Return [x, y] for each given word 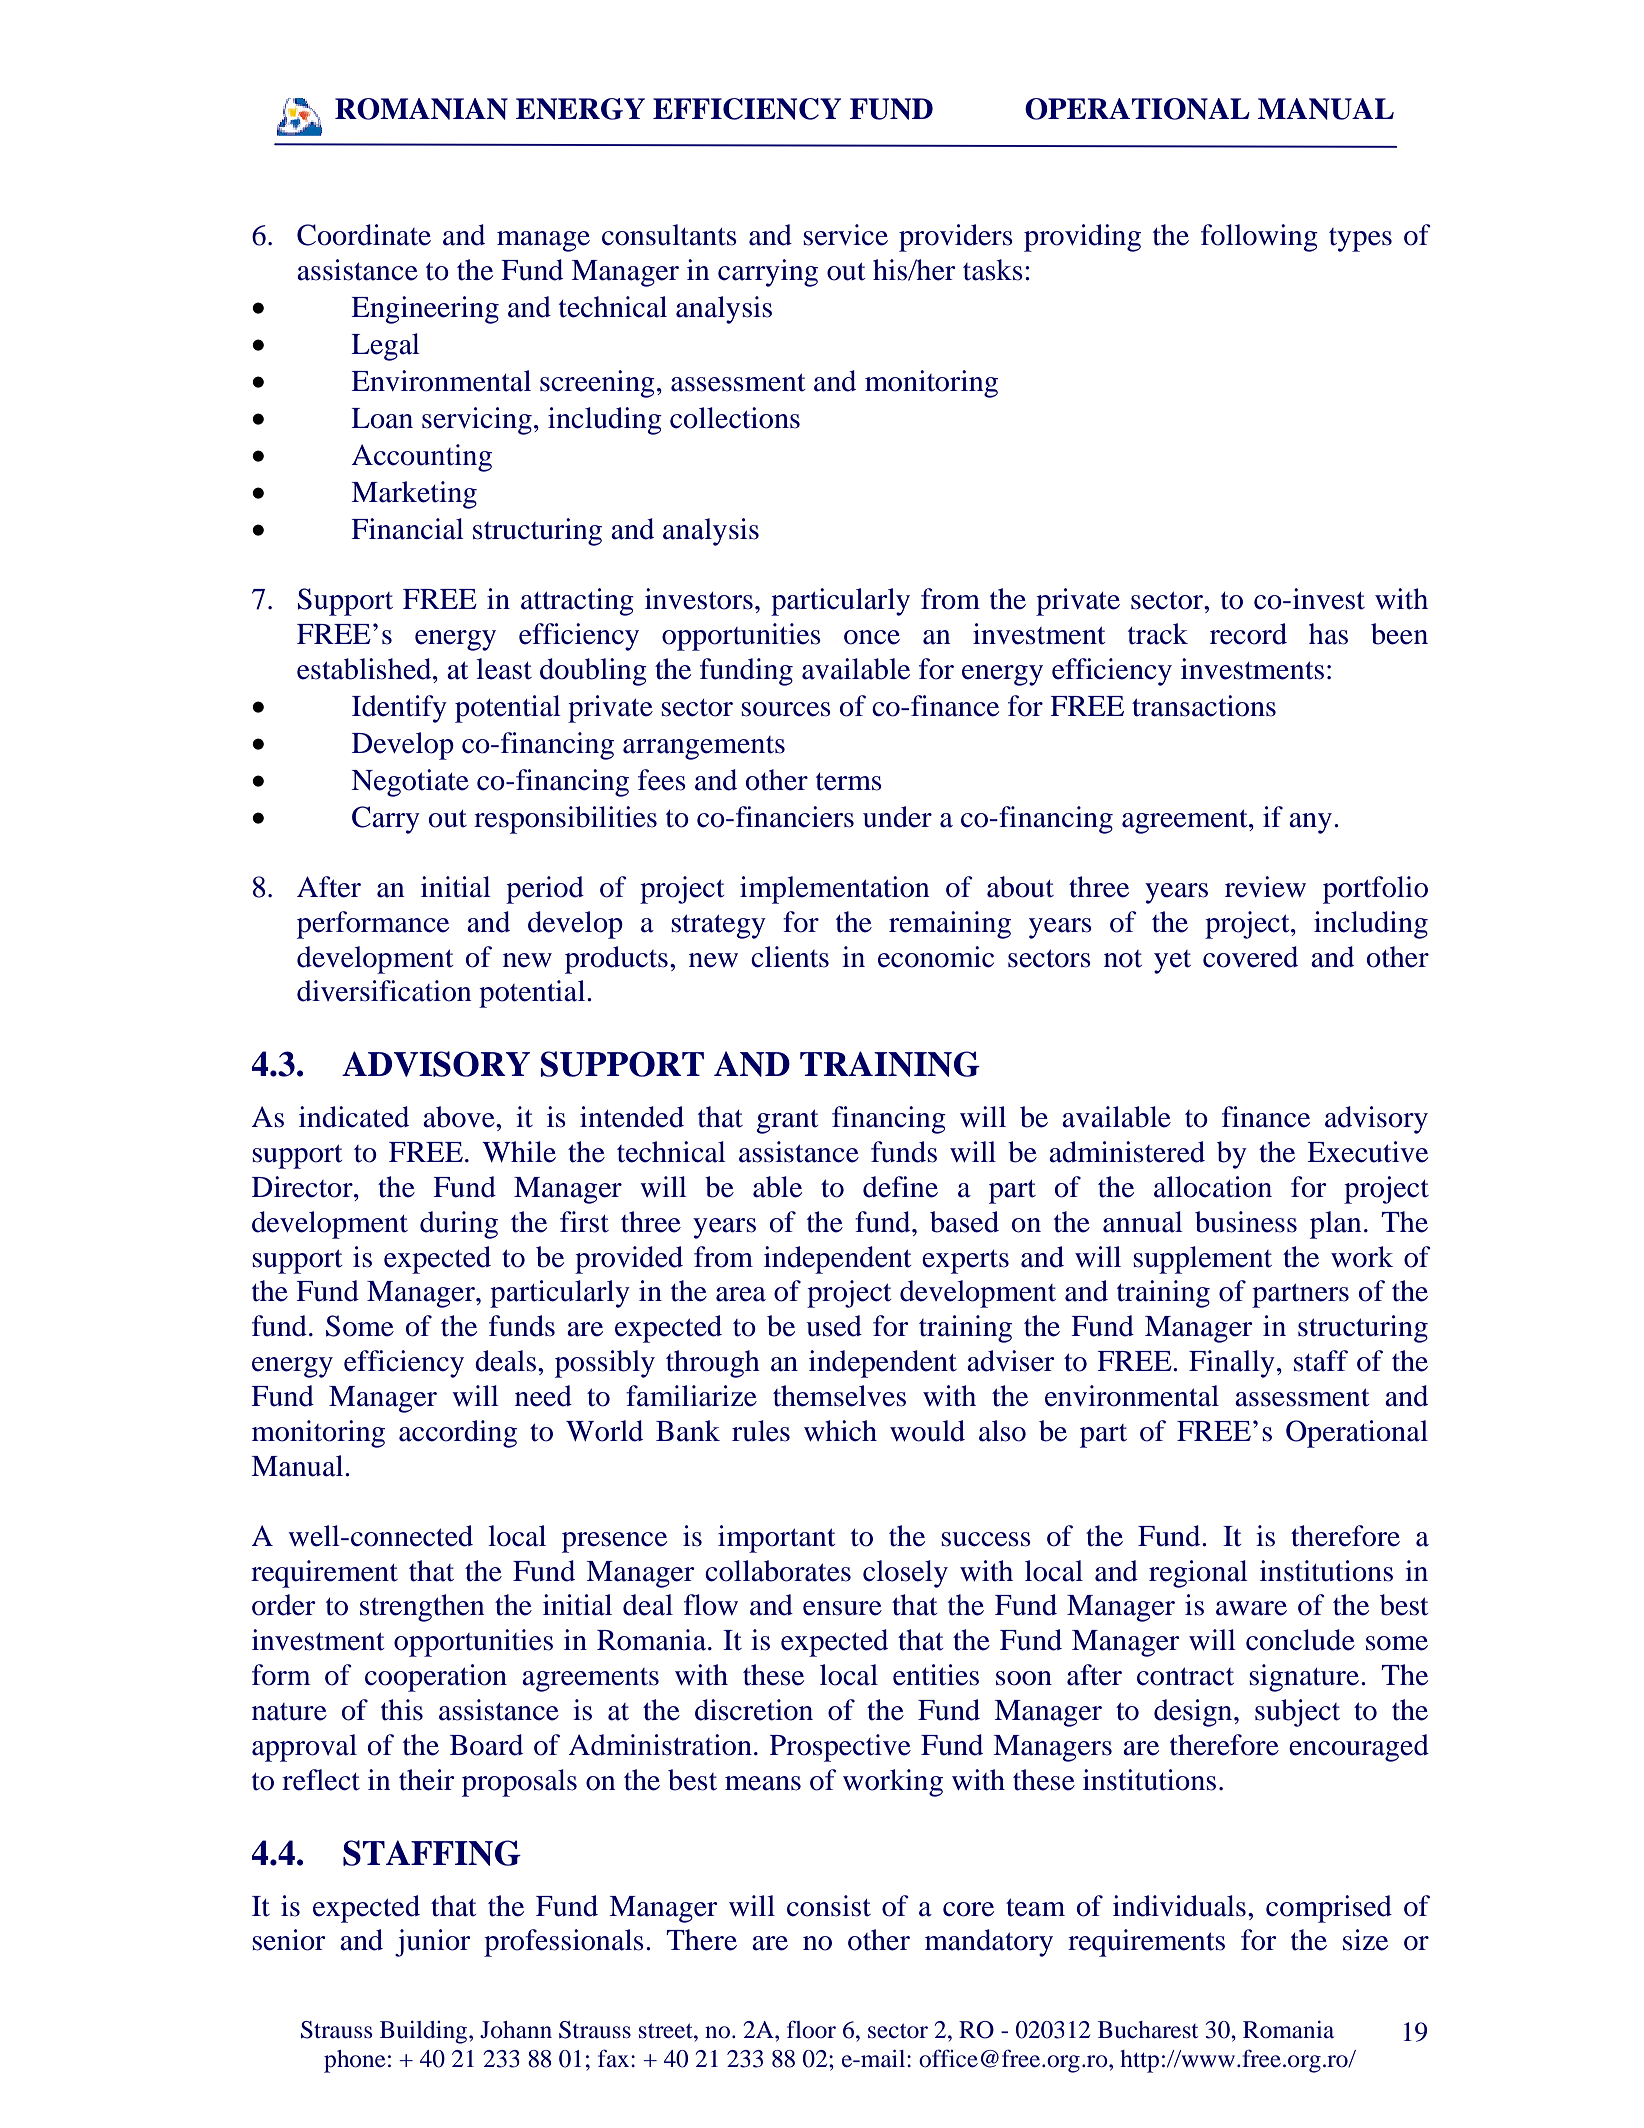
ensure [842, 1608]
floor [811, 2029]
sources [786, 709]
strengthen [422, 1608]
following [1259, 238]
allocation [1213, 1187]
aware [1251, 1608]
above [460, 1117]
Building [425, 2032]
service [845, 235]
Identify [399, 709]
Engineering [425, 310]
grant [787, 1122]
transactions [1204, 706]
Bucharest [1148, 2030]
